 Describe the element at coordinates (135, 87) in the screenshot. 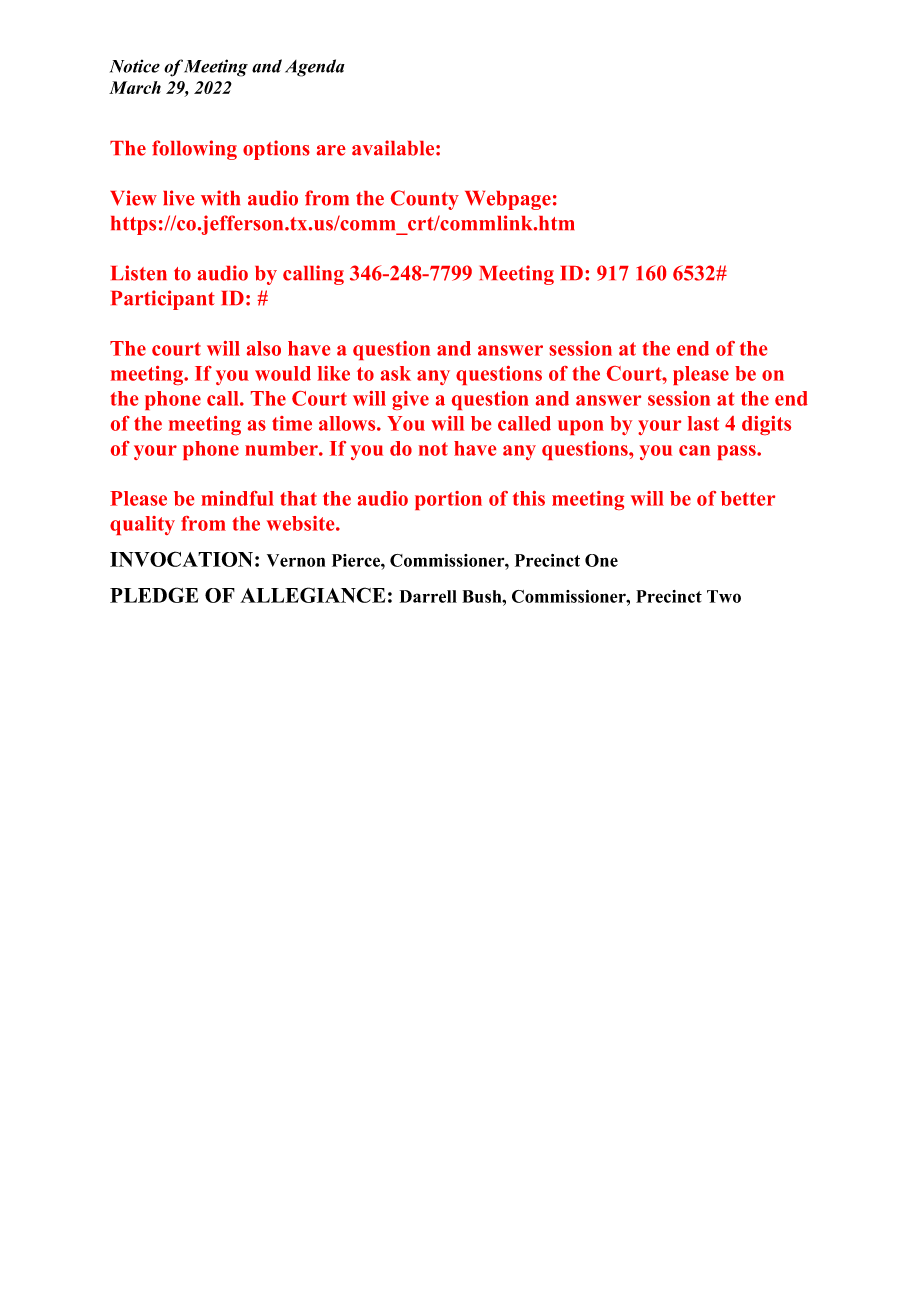

I see `March` at that location.
